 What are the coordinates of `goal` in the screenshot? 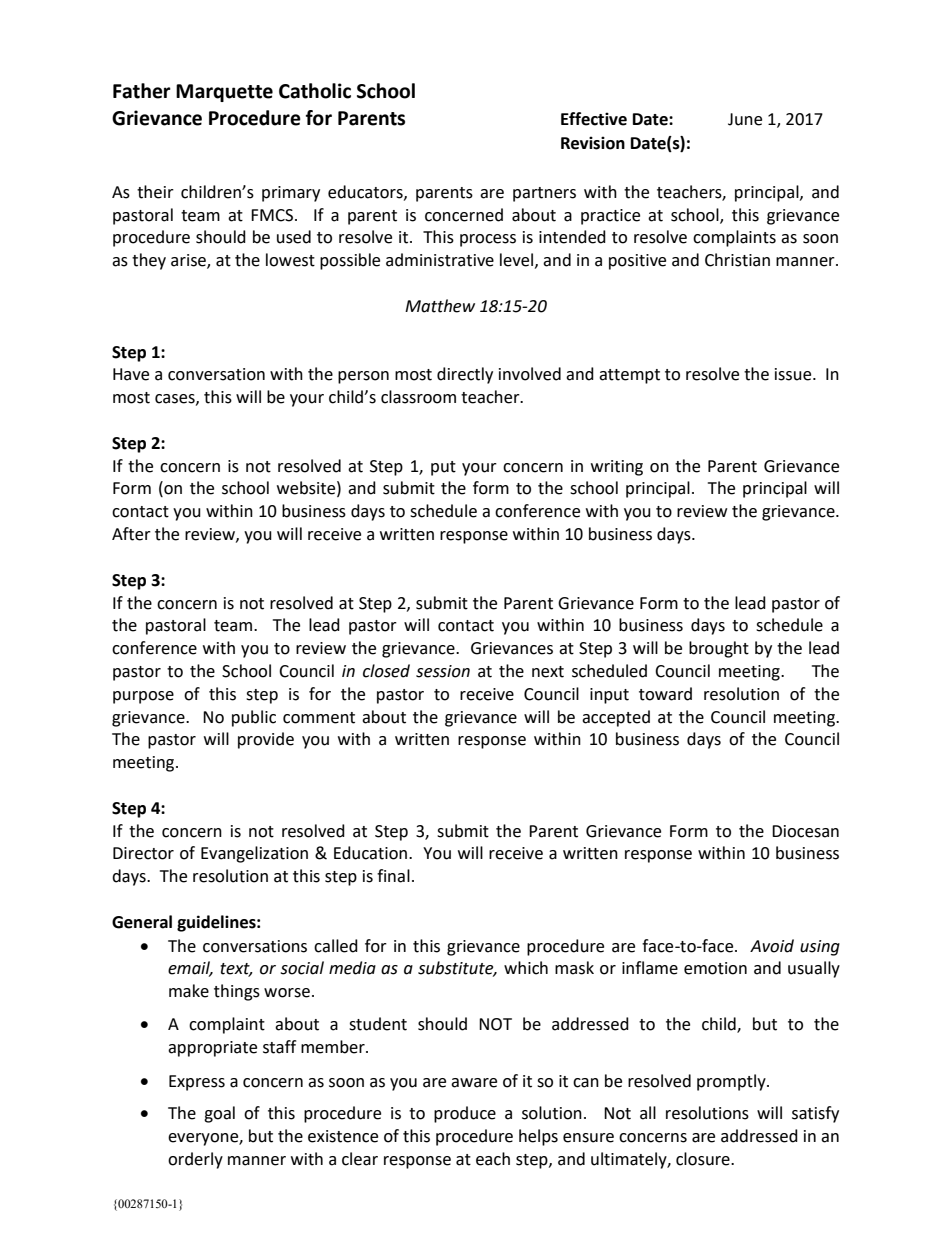 It's located at (219, 1114).
